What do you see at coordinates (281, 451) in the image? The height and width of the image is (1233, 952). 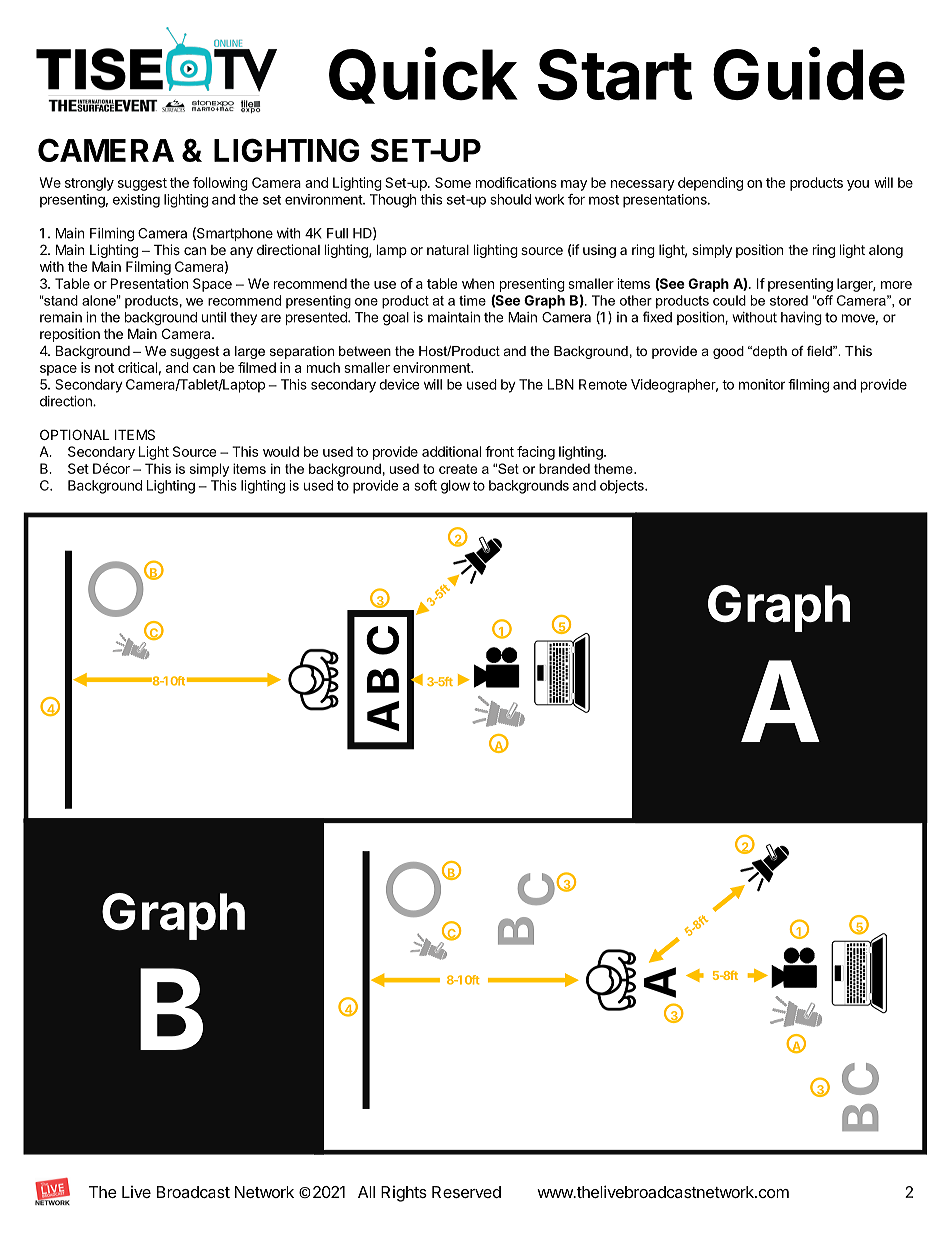 I see `would` at bounding box center [281, 451].
